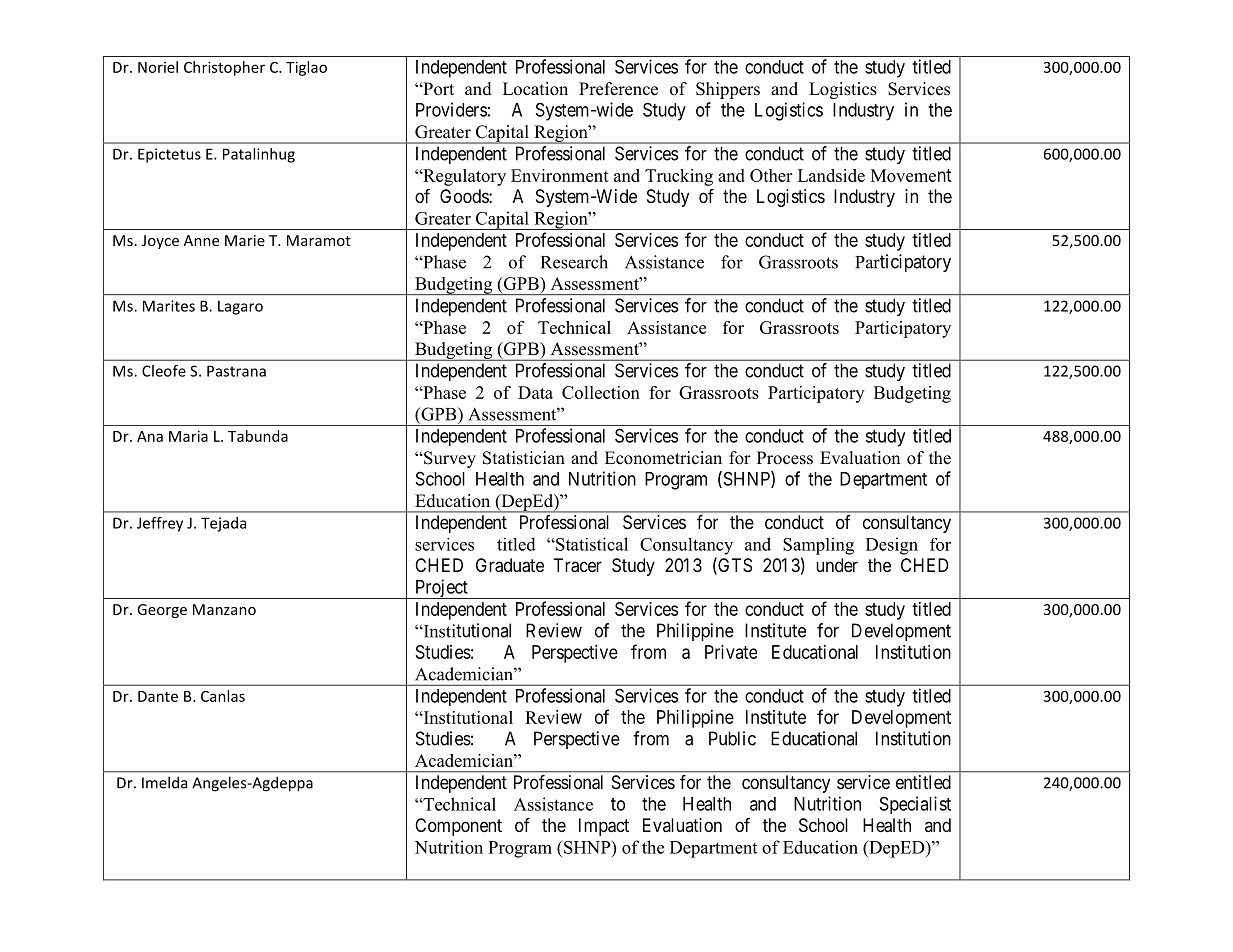  What do you see at coordinates (785, 458) in the image?
I see `Process` at bounding box center [785, 458].
